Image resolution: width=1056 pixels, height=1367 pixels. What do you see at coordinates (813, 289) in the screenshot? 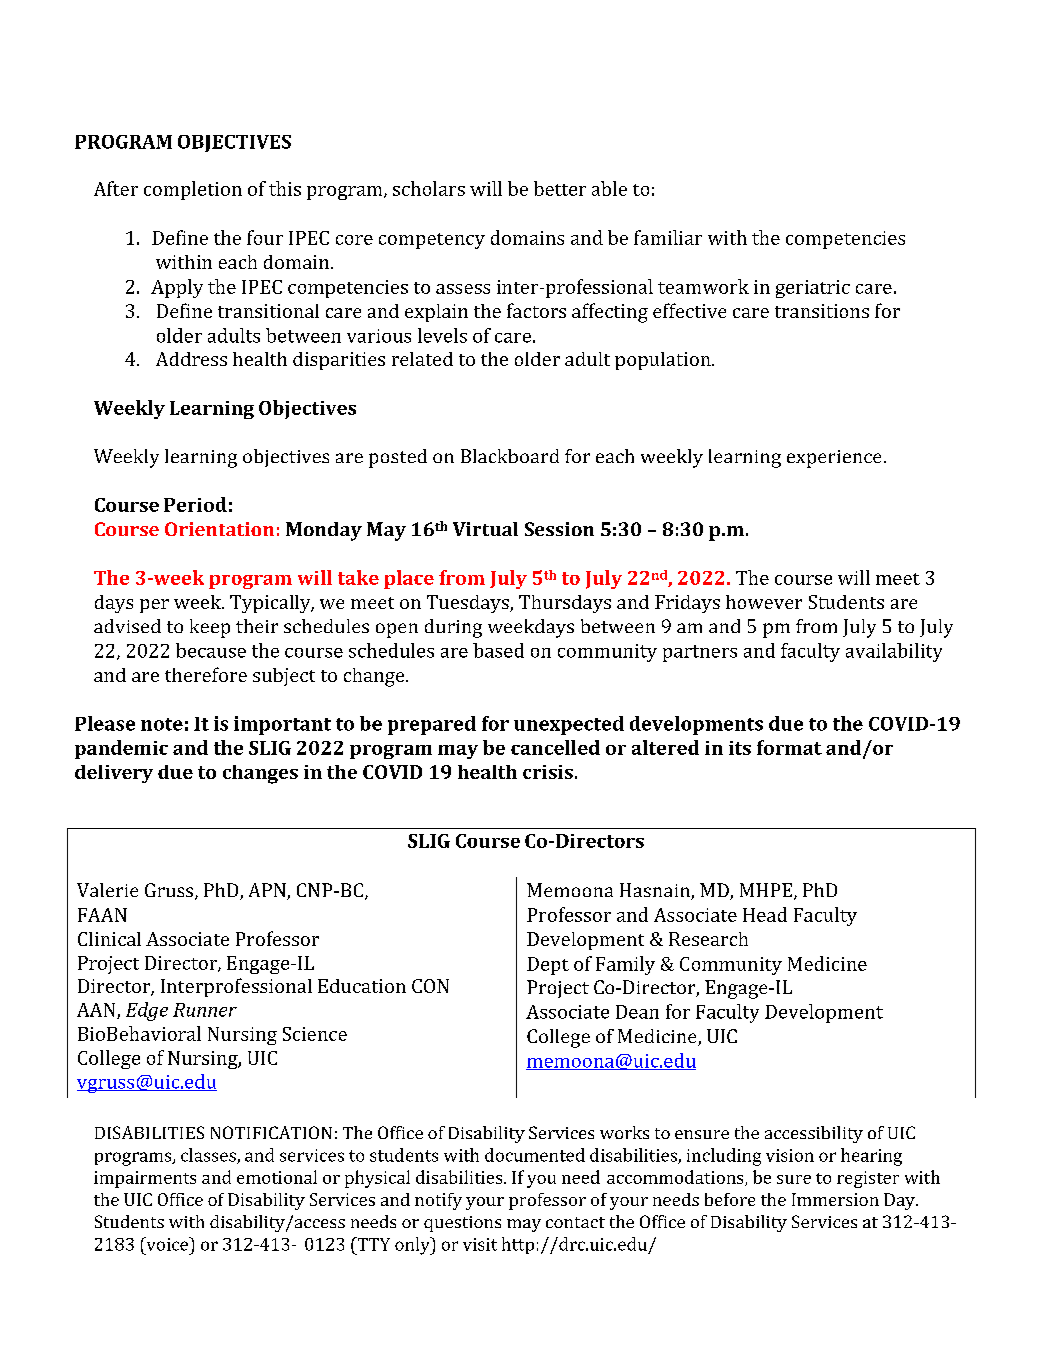
I see `geriatric` at bounding box center [813, 289].
